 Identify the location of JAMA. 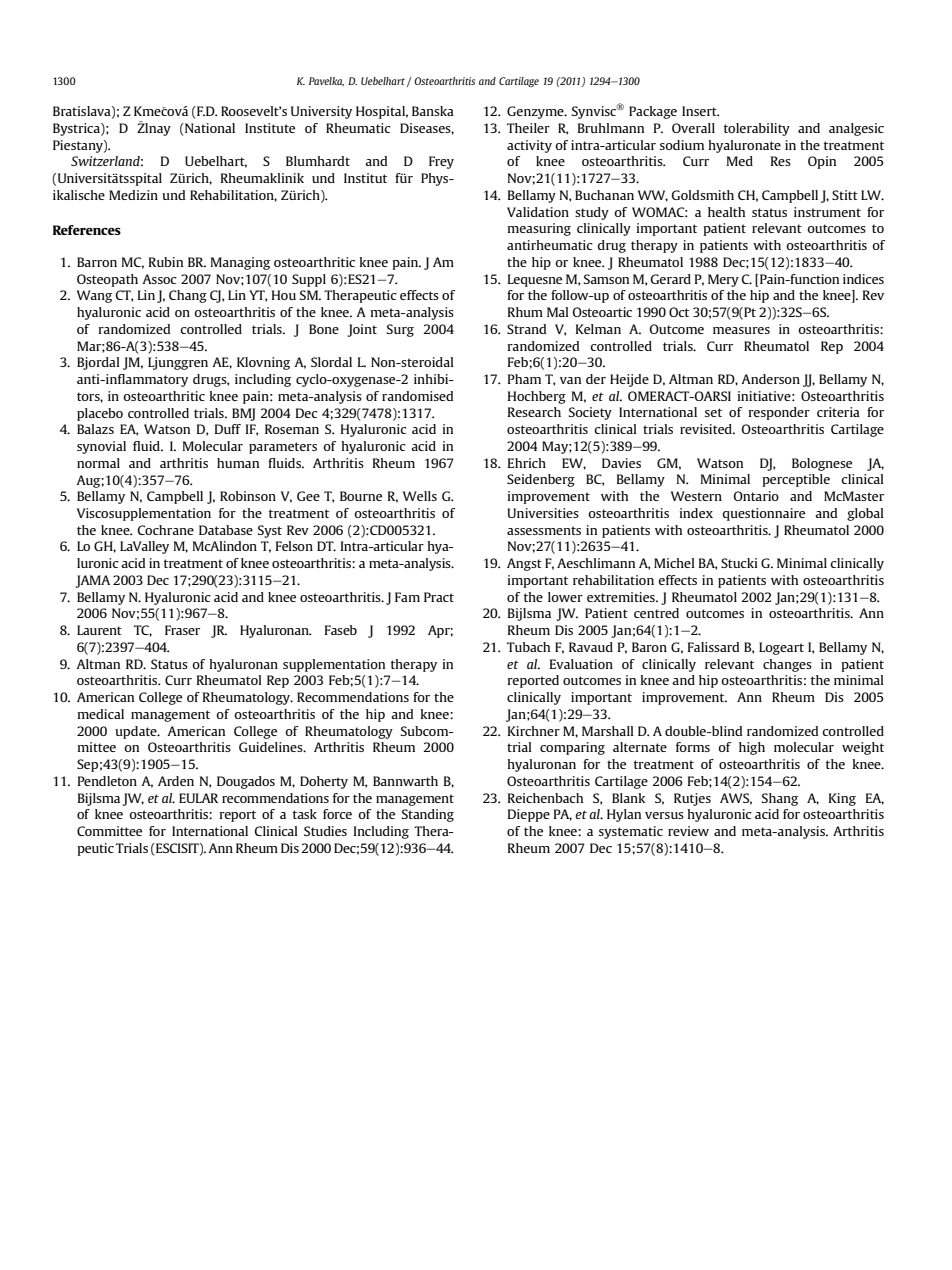
(93, 581).
